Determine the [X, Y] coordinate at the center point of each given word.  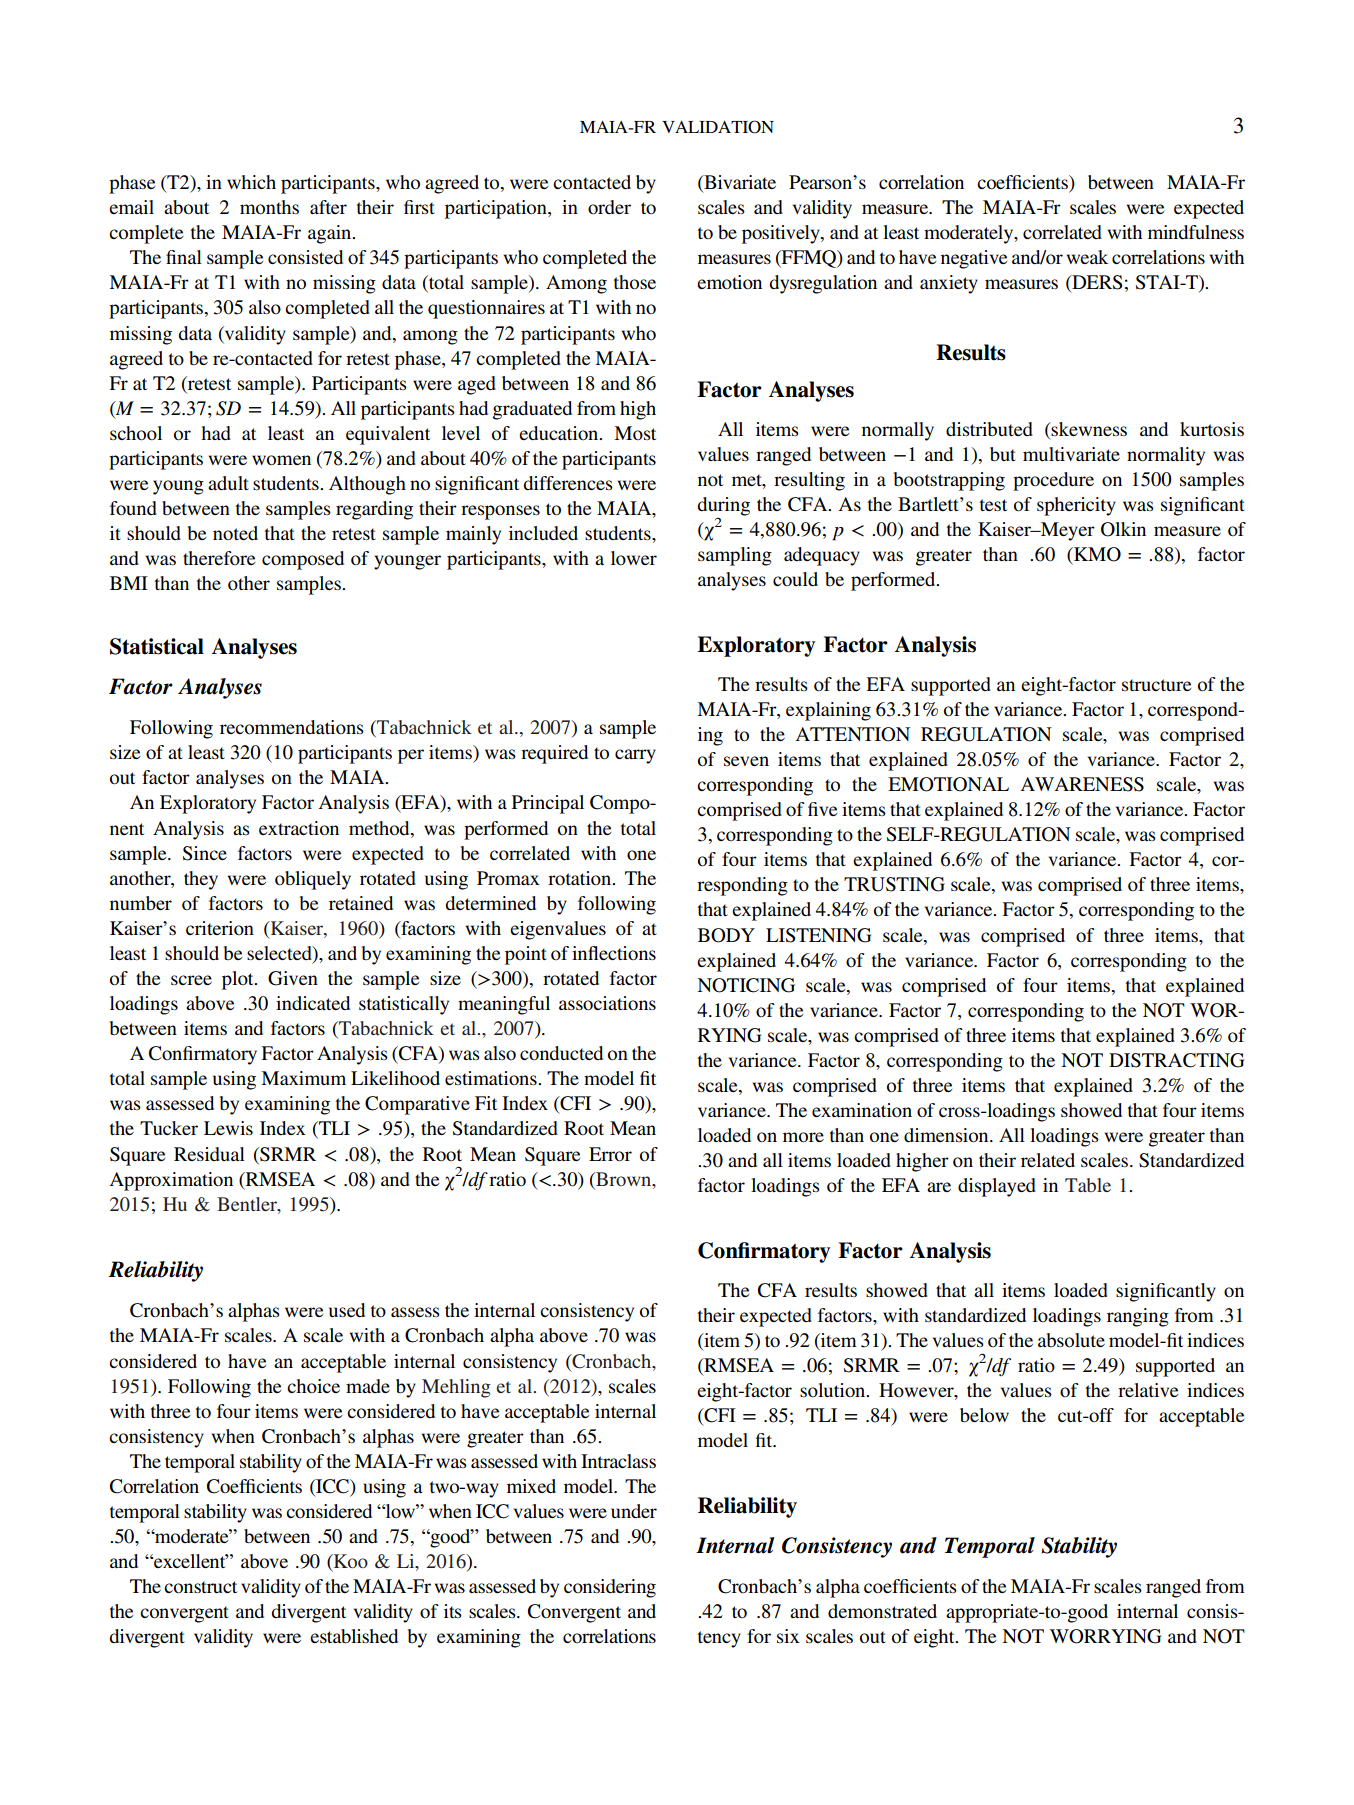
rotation [581, 878]
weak [1087, 257]
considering [610, 1588]
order [609, 207]
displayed [997, 1187]
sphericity [1076, 506]
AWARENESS [1082, 784]
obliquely [313, 880]
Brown [624, 1179]
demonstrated [882, 1611]
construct [200, 1587]
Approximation [171, 1181]
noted [235, 533]
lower [634, 558]
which [251, 182]
